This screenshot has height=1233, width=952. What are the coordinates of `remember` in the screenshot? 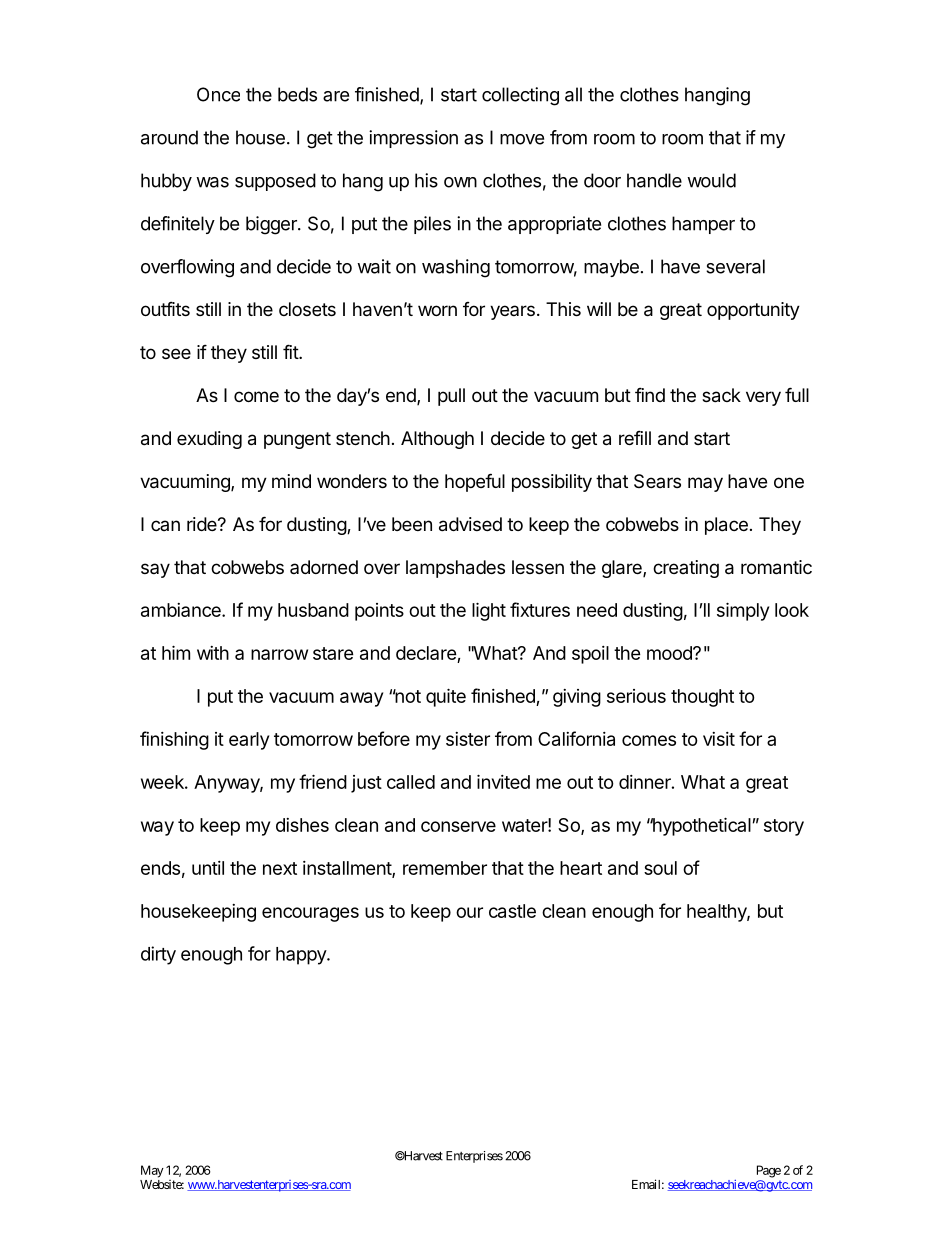 It's located at (445, 868).
